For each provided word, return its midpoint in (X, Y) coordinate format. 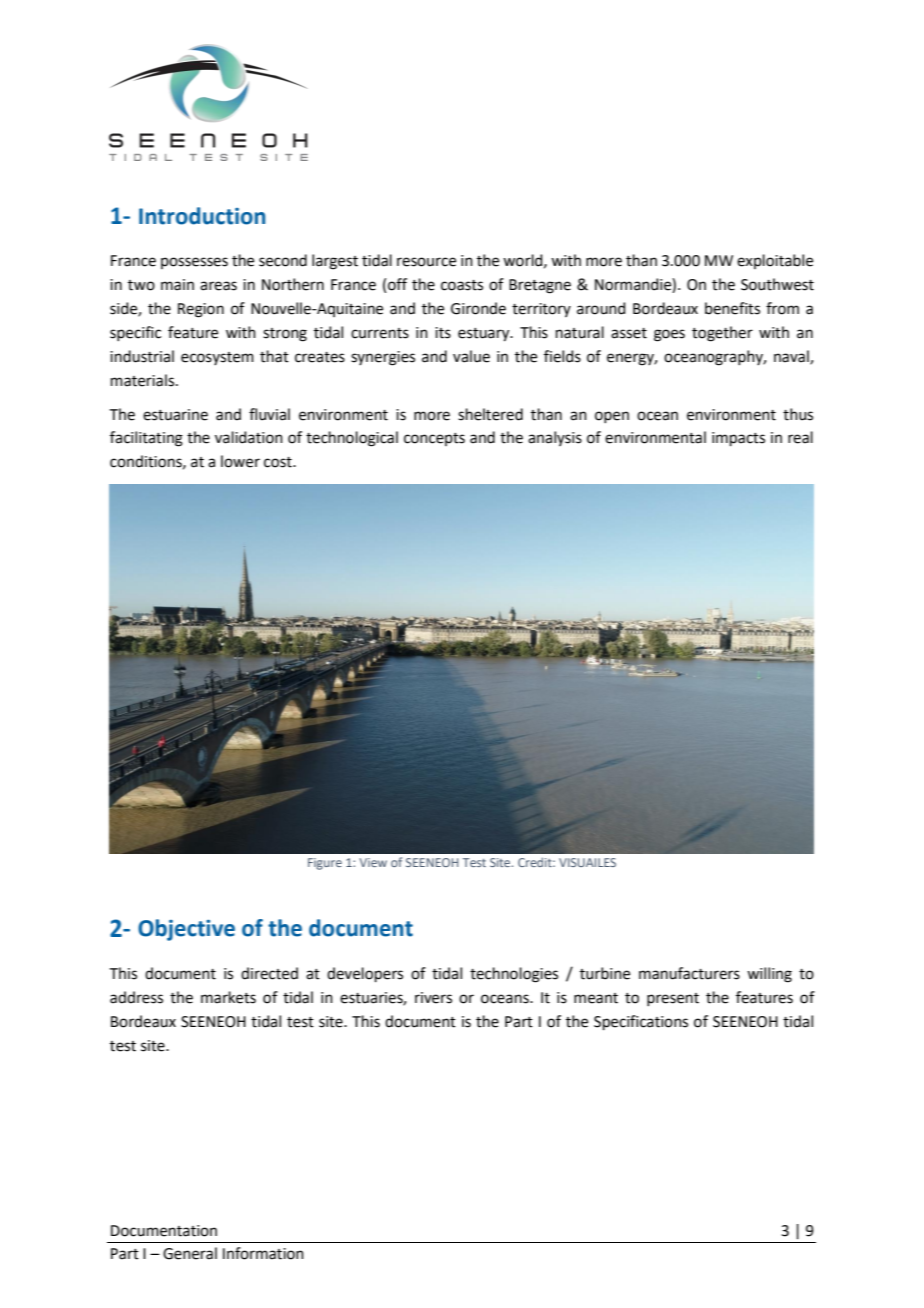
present (673, 999)
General (190, 1253)
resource (426, 262)
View (373, 862)
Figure (325, 864)
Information (263, 1253)
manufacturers (689, 973)
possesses (194, 263)
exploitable (775, 261)
